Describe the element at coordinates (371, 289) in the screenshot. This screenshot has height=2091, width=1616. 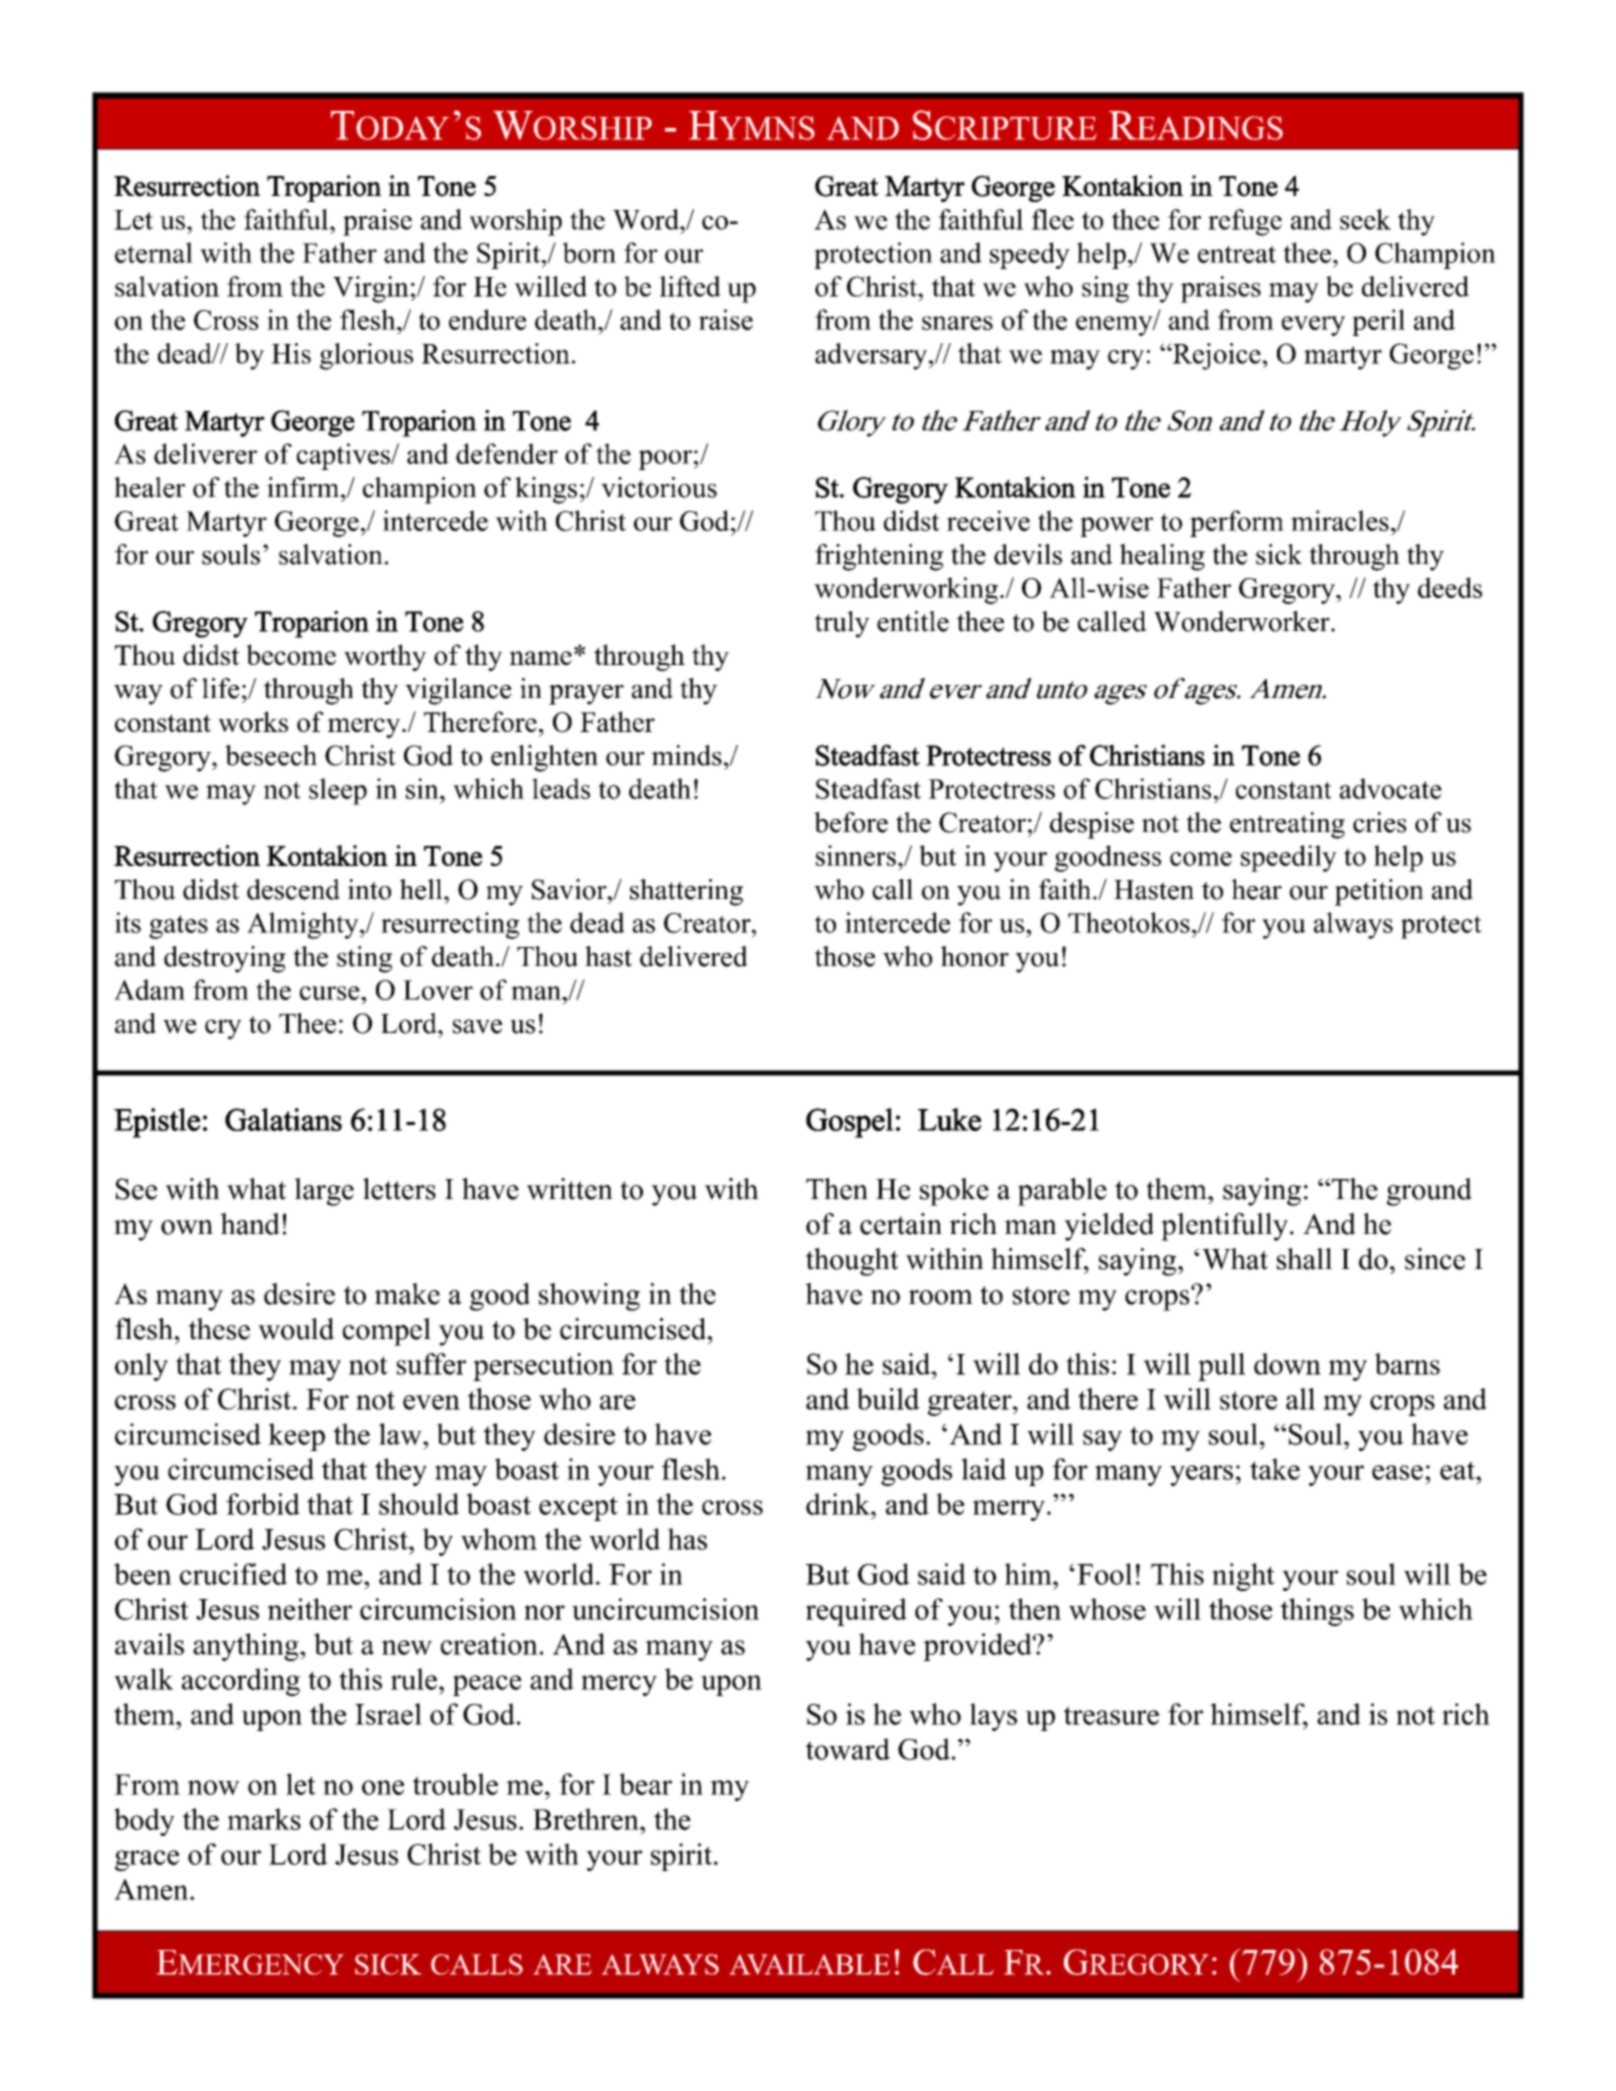
I see `Virgin` at that location.
